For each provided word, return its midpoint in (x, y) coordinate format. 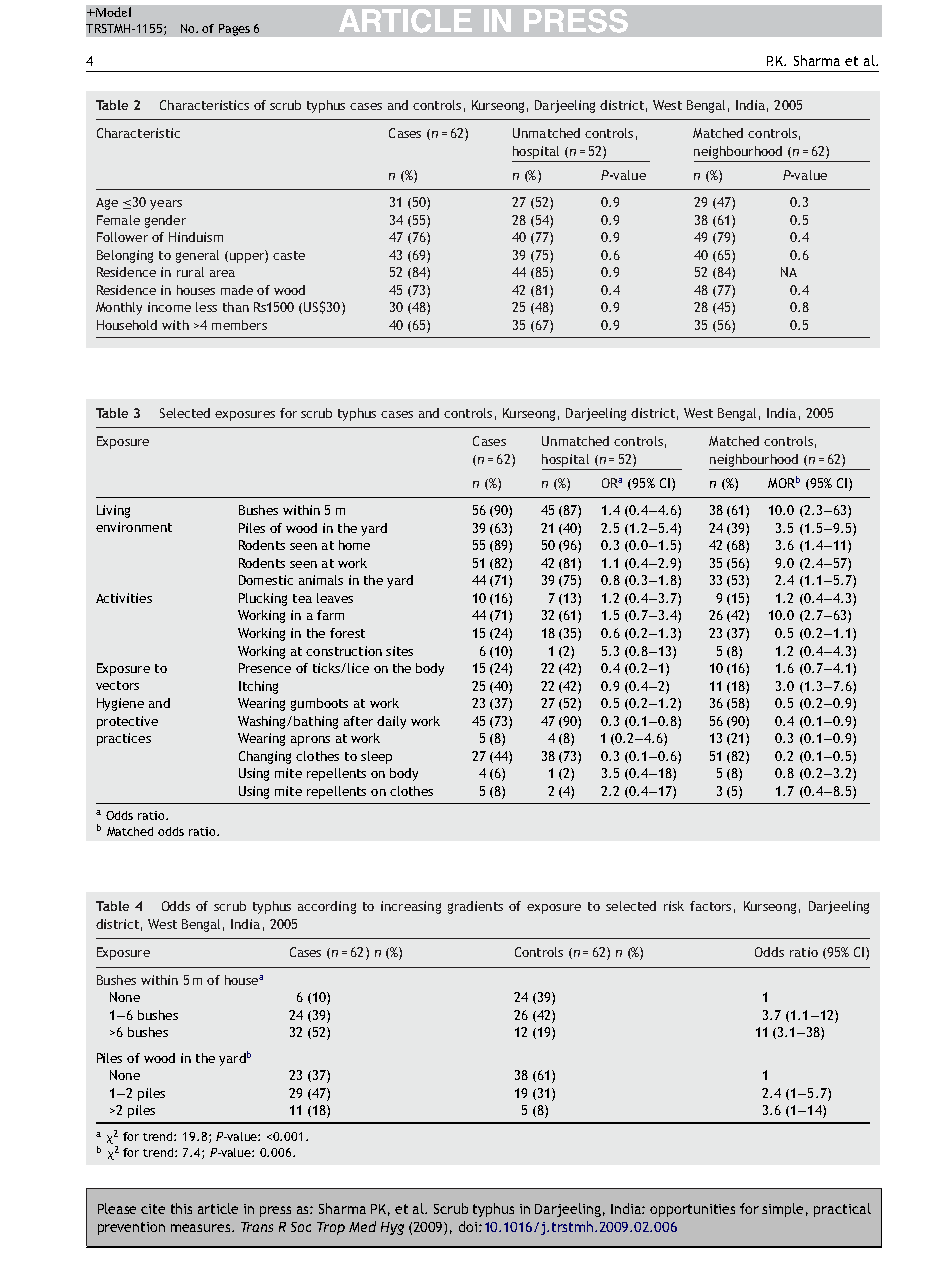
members (239, 325)
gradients (475, 907)
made (237, 290)
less (206, 307)
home (354, 545)
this (181, 1208)
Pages (234, 30)
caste (289, 255)
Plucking (263, 599)
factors (710, 906)
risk (674, 906)
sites (399, 651)
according (327, 907)
